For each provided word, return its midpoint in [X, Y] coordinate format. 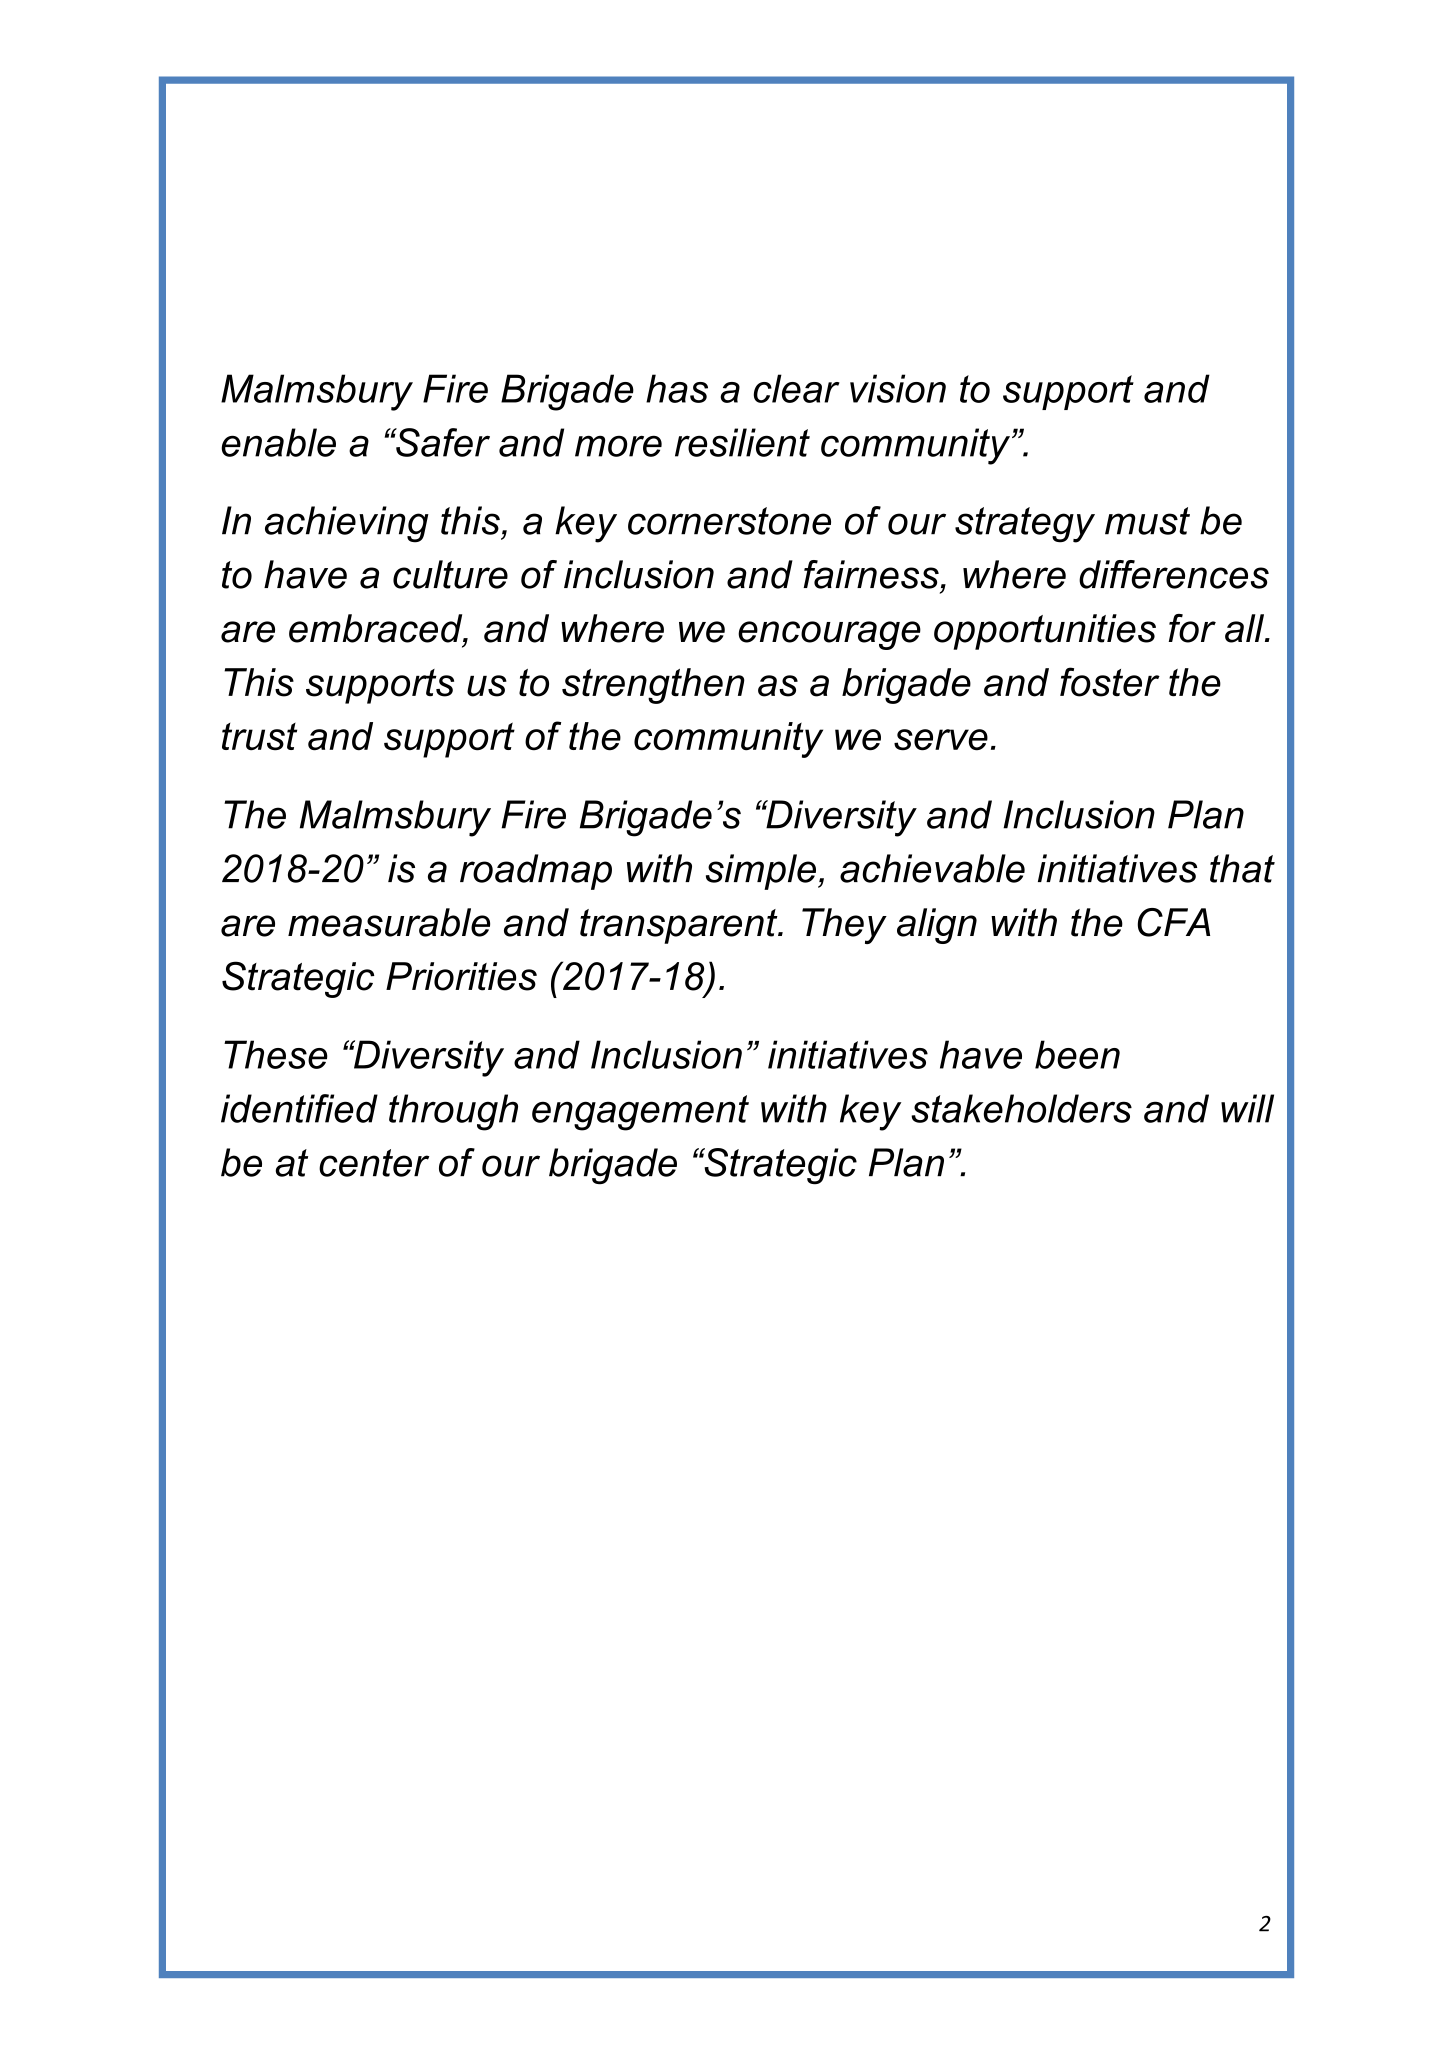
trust [259, 737]
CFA [1173, 922]
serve [941, 740]
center [374, 1163]
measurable [389, 922]
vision [898, 388]
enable [278, 442]
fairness [871, 574]
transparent [680, 926]
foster [1110, 682]
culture [450, 574]
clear [797, 388]
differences [1174, 574]
